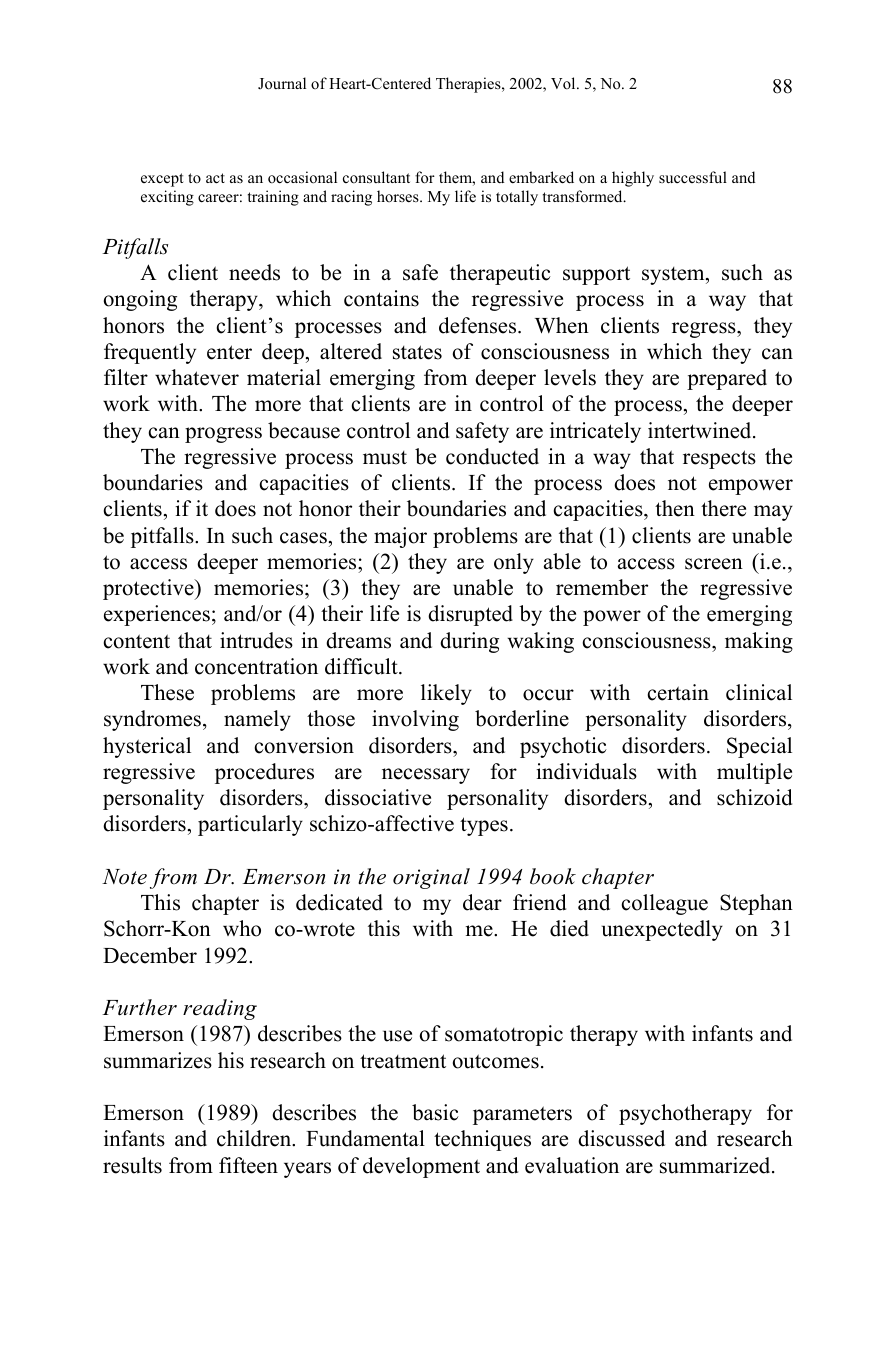  What do you see at coordinates (759, 642) in the page?
I see `making` at bounding box center [759, 642].
